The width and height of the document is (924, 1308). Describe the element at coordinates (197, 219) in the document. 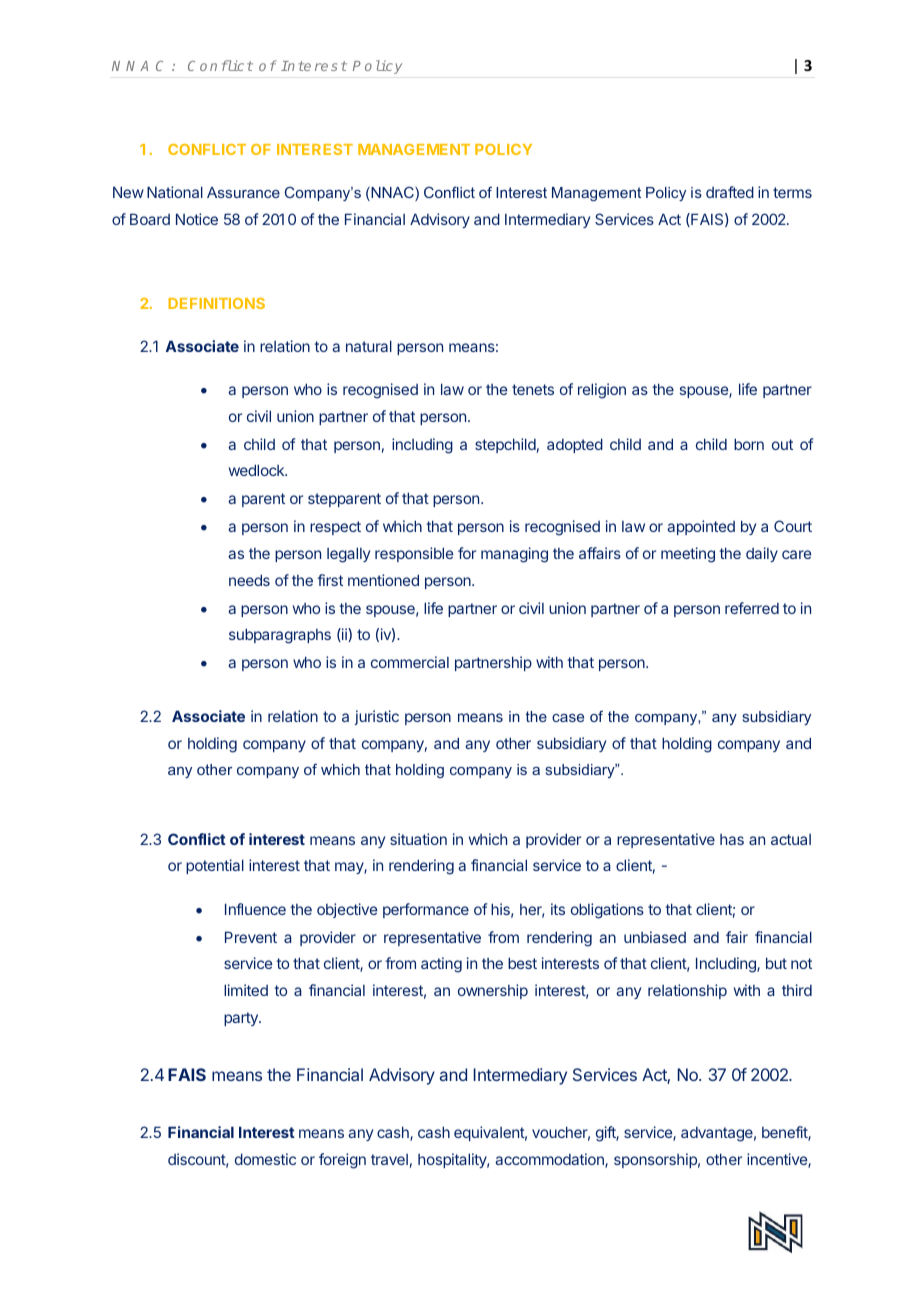

I see `Notice` at that location.
